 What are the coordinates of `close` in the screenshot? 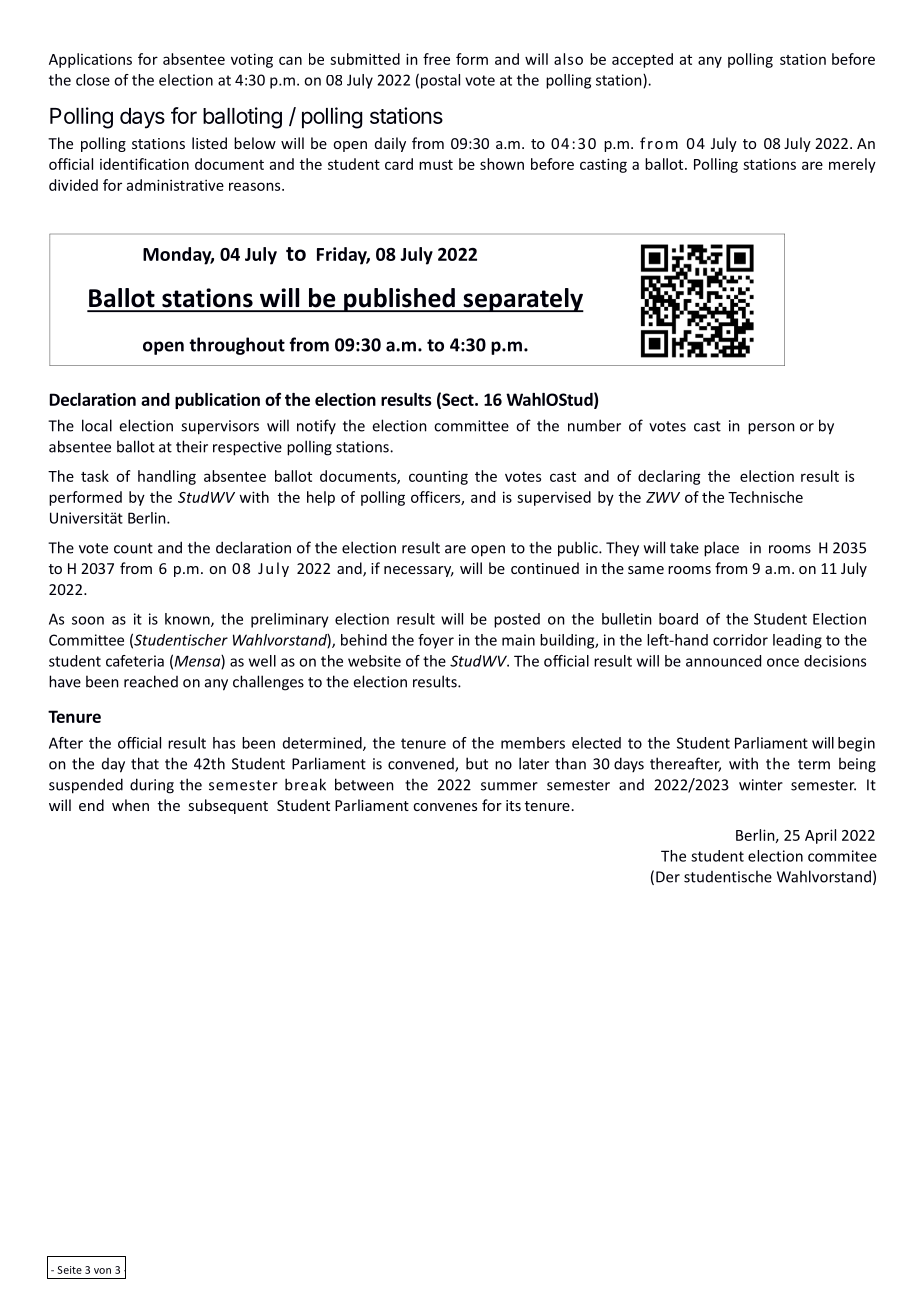 It's located at (93, 80).
